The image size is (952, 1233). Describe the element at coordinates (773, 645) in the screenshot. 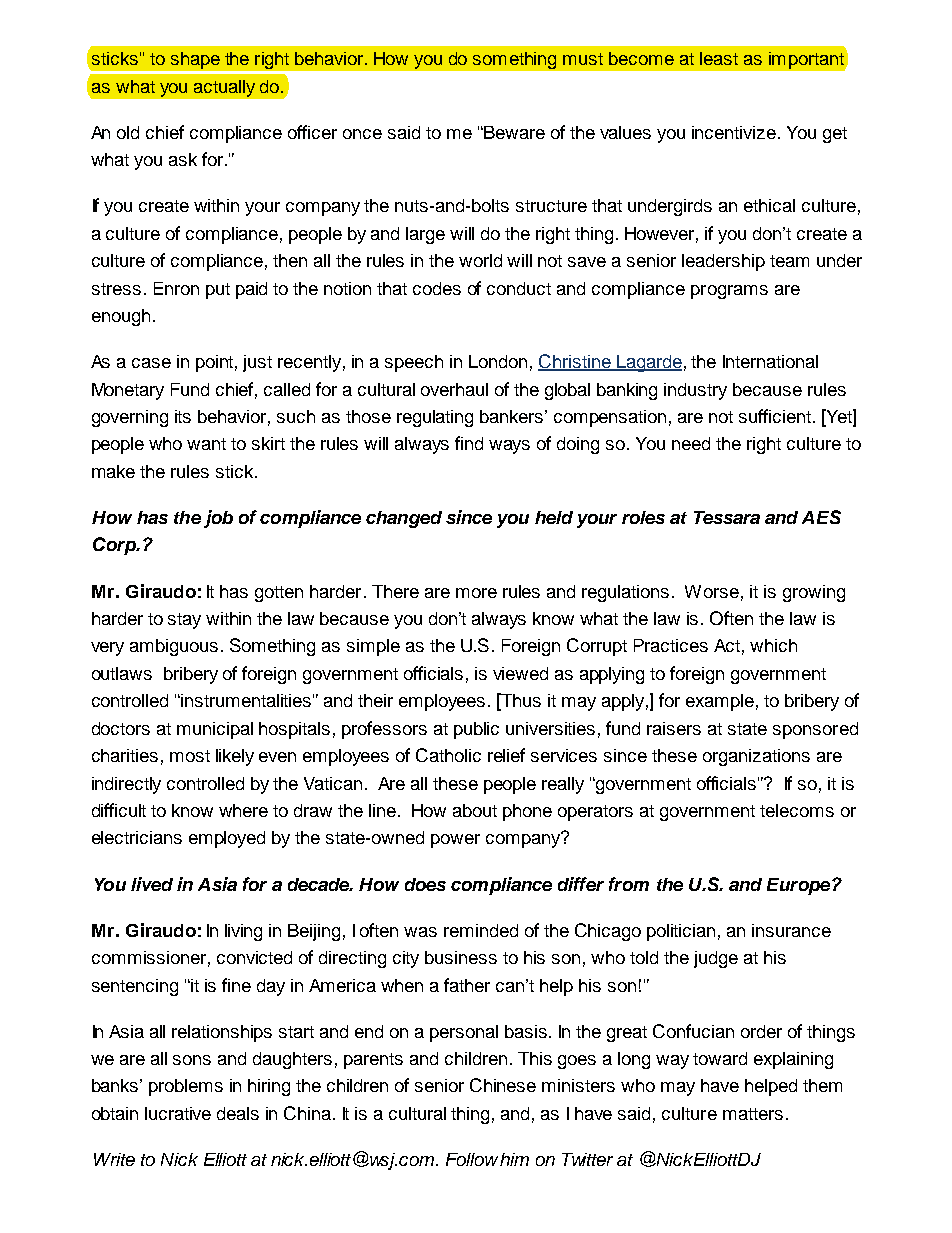

I see `which` at that location.
